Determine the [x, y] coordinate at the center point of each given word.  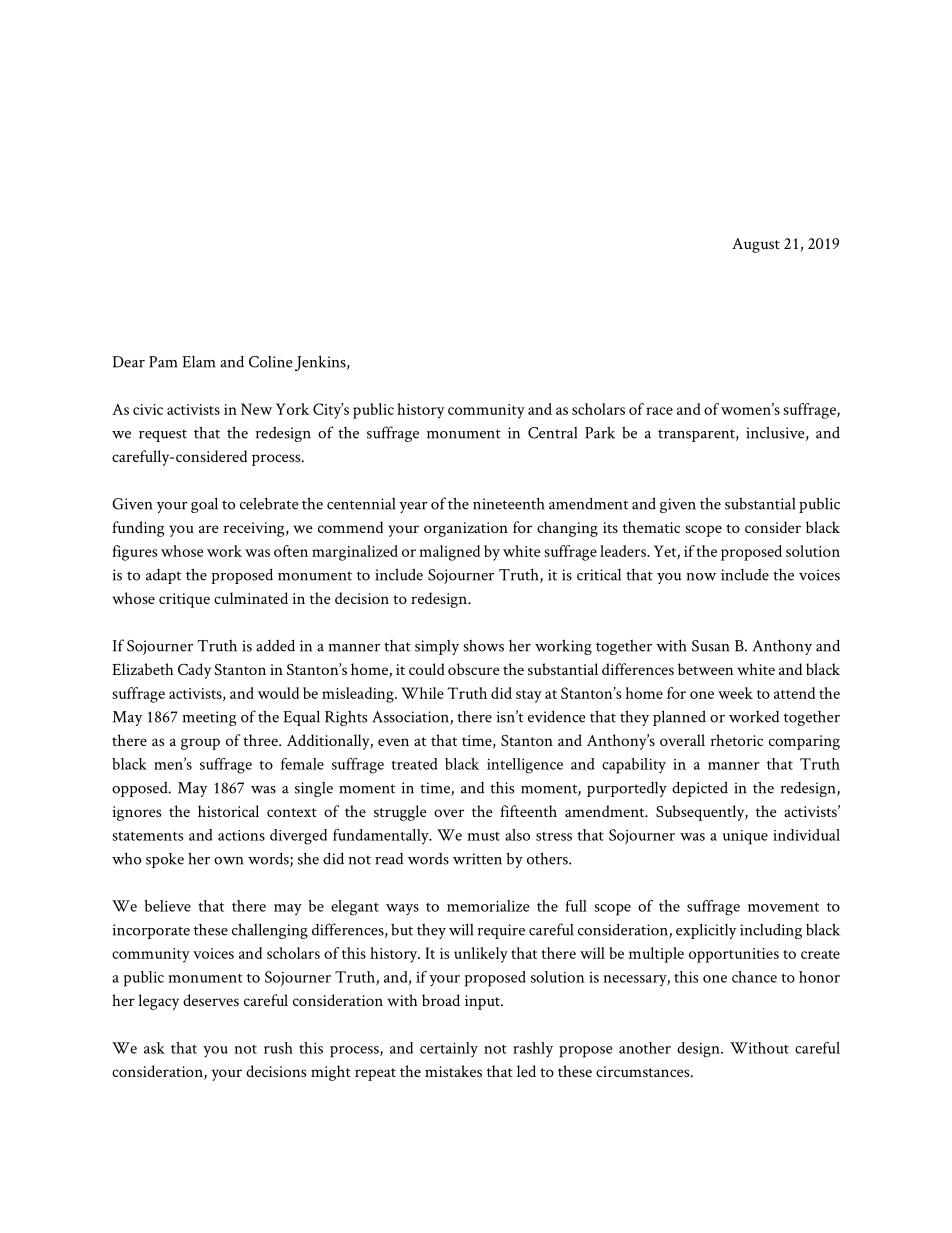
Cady [194, 671]
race [659, 411]
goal [204, 505]
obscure [474, 669]
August [756, 245]
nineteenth [509, 504]
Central [553, 432]
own [229, 861]
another [645, 1048]
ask [154, 1048]
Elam [199, 362]
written [477, 859]
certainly [449, 1049]
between [706, 669]
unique [745, 837]
